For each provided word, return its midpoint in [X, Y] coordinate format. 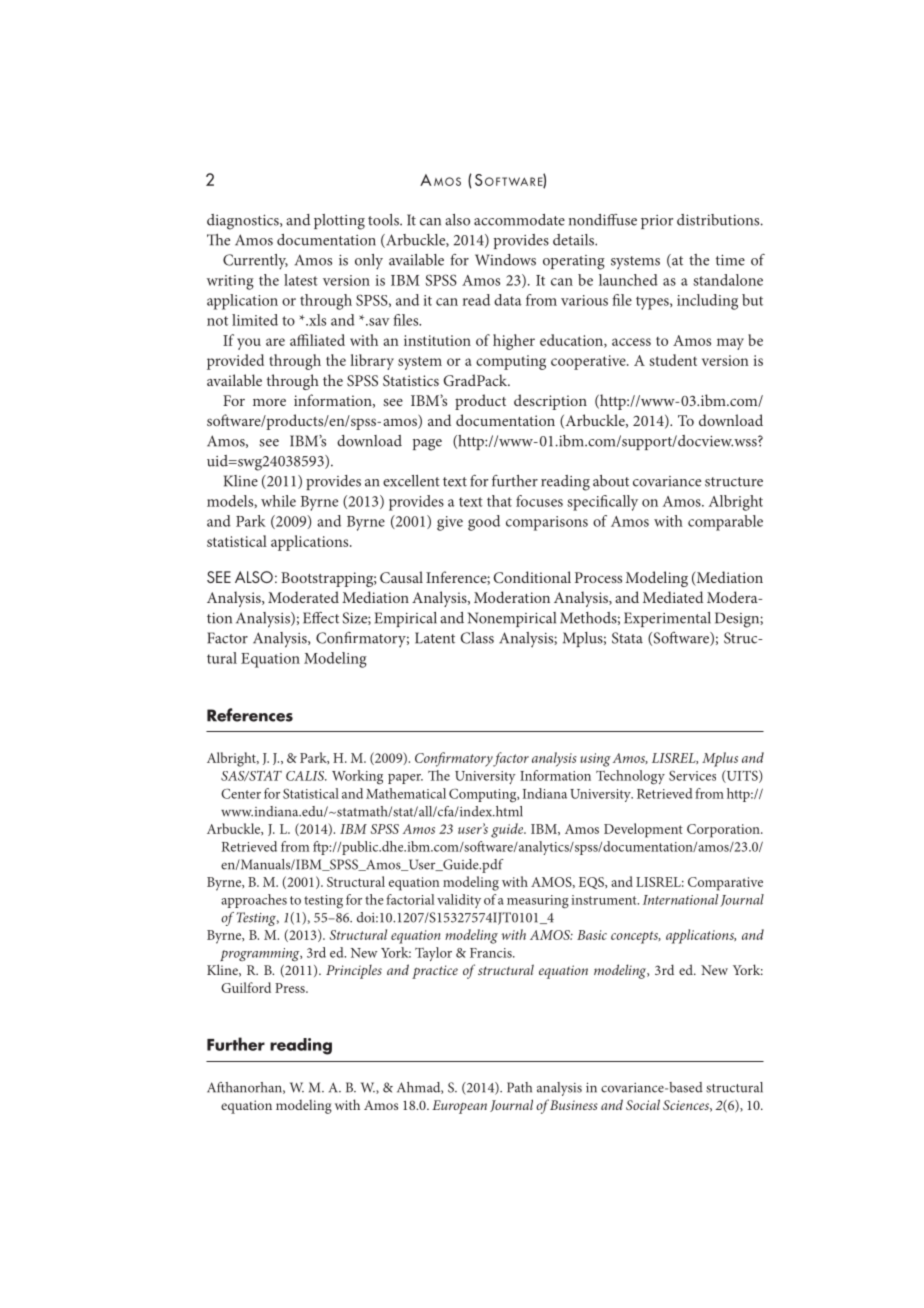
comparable [725, 523]
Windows [505, 260]
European [459, 1107]
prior [657, 222]
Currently [255, 262]
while [278, 501]
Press [291, 988]
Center [241, 793]
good [484, 523]
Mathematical [406, 793]
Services [692, 775]
